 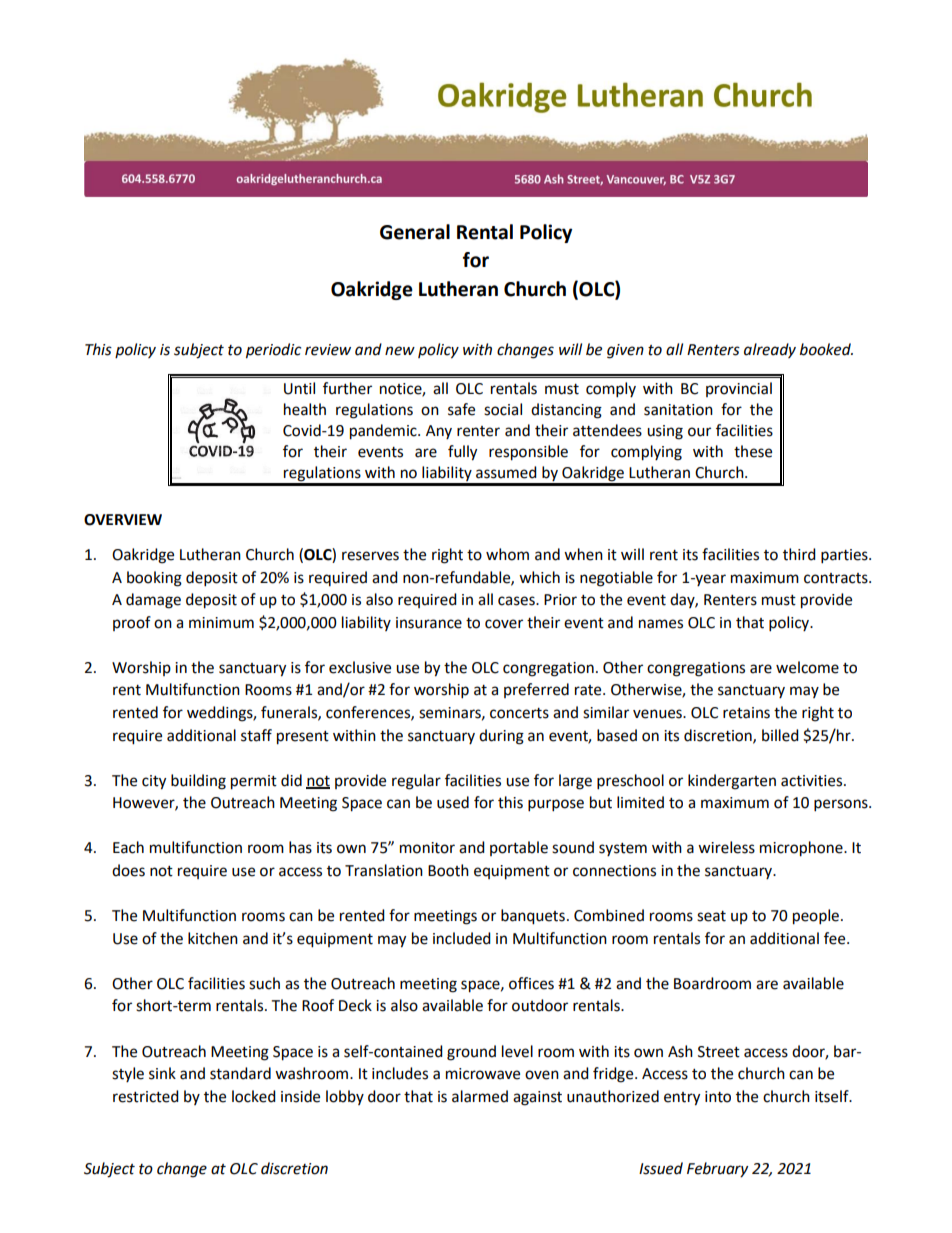 I want to click on concerts, so click(x=519, y=713).
